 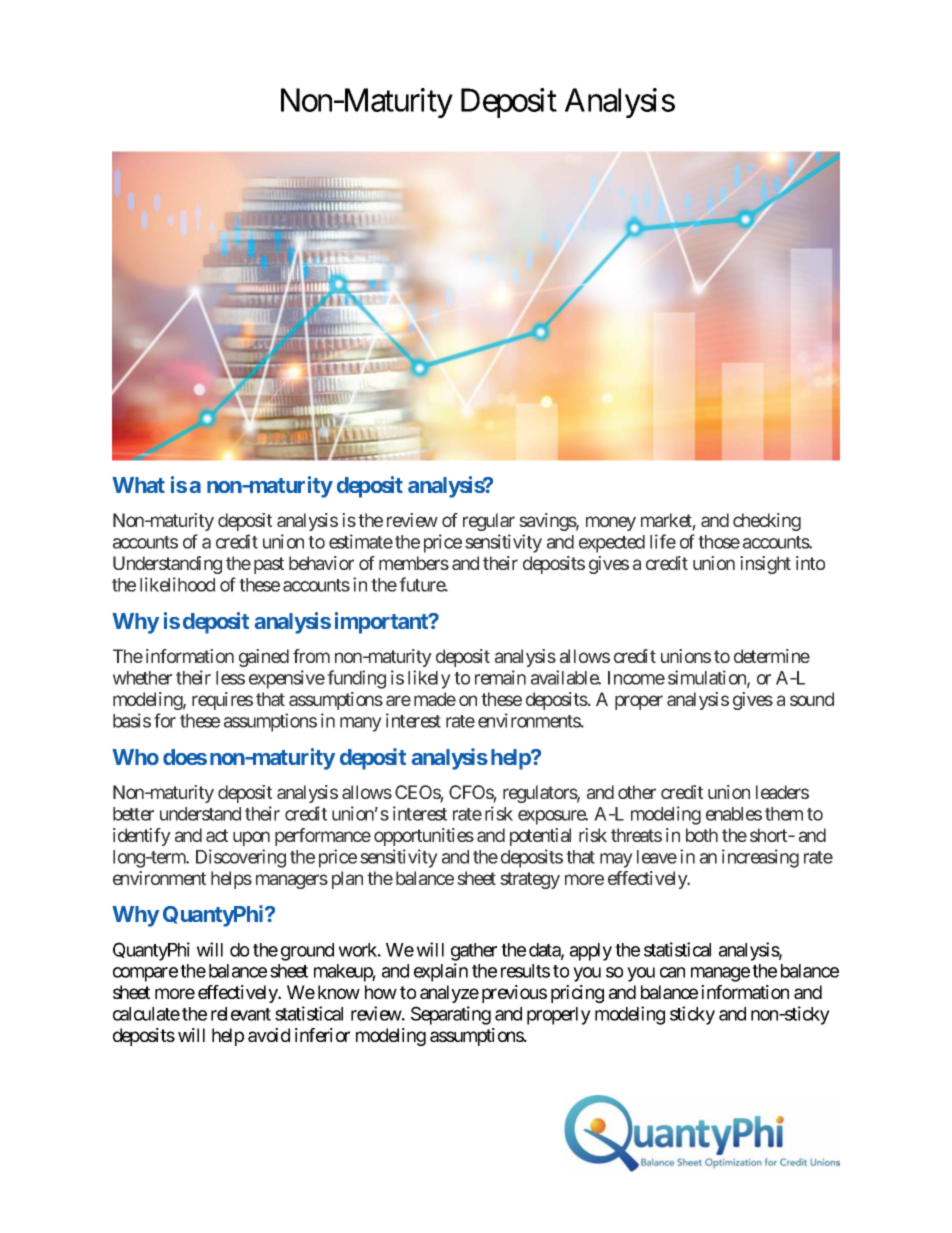 I want to click on Discovering, so click(x=241, y=858).
